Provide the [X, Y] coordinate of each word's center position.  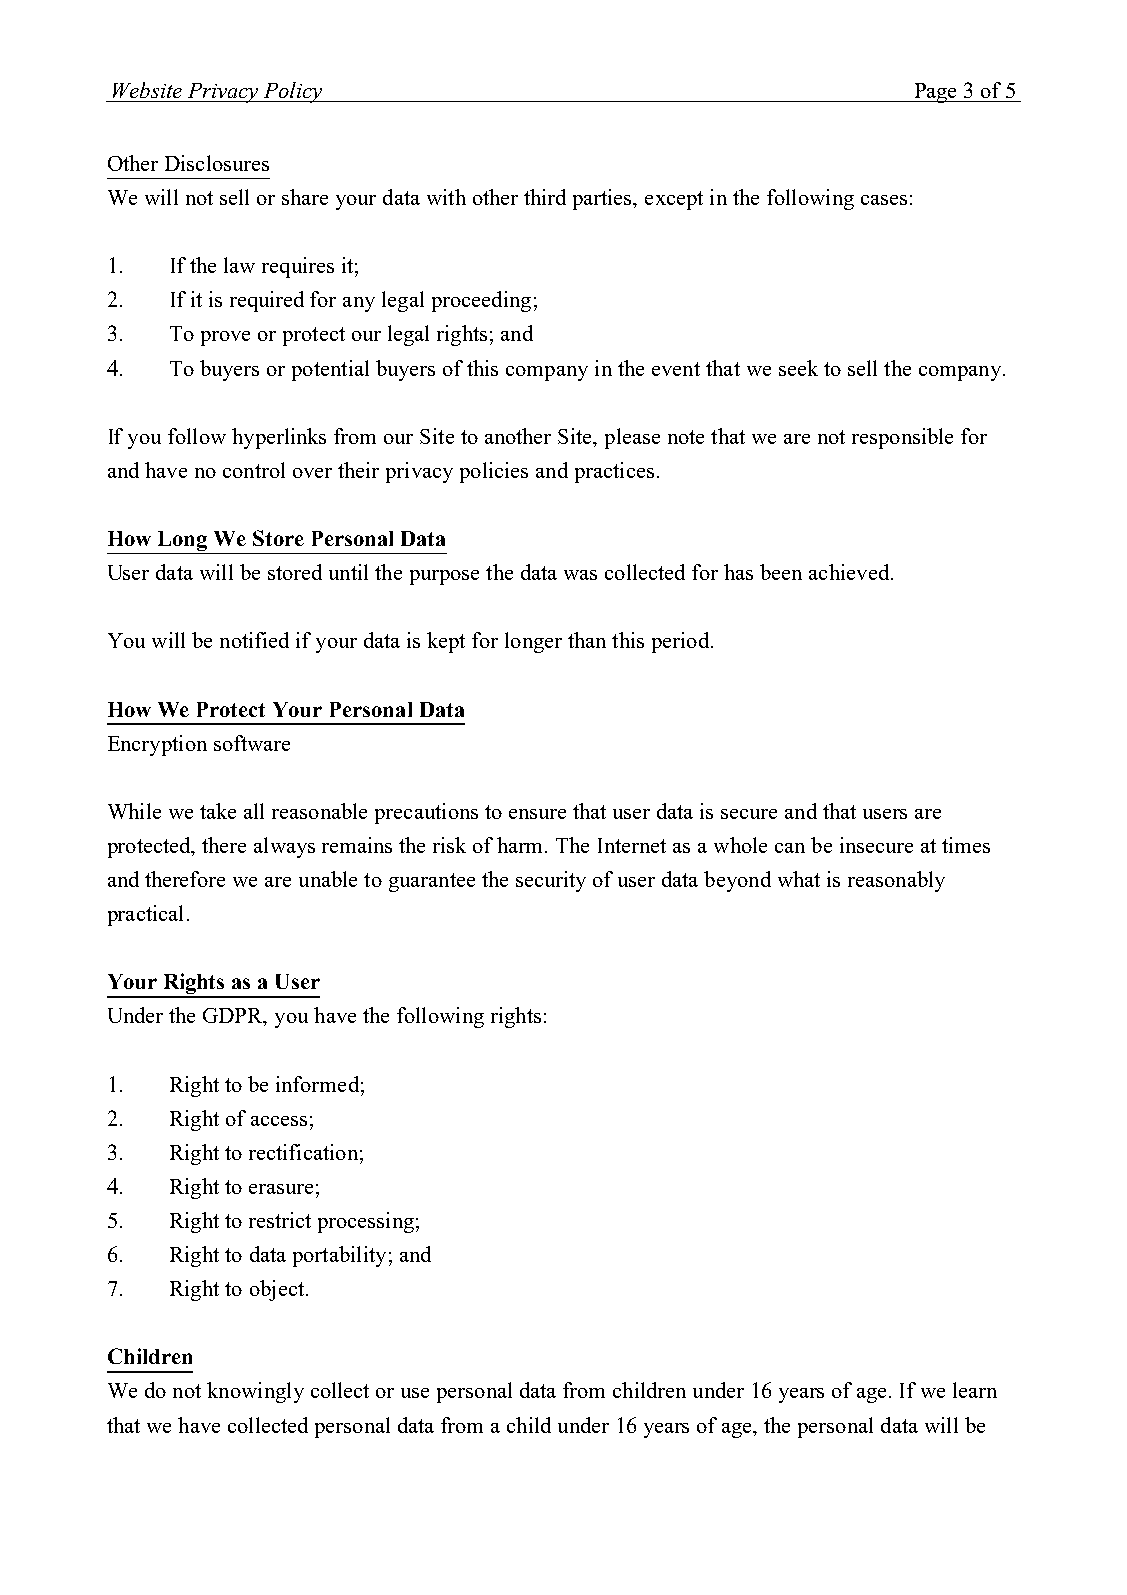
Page [936, 93]
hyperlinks [279, 438]
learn [975, 1390]
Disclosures [217, 163]
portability [339, 1256]
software [252, 743]
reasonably [896, 881]
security [551, 881]
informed [317, 1084]
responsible [902, 438]
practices [614, 472]
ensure [537, 814]
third [545, 197]
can [790, 848]
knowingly [255, 1392]
